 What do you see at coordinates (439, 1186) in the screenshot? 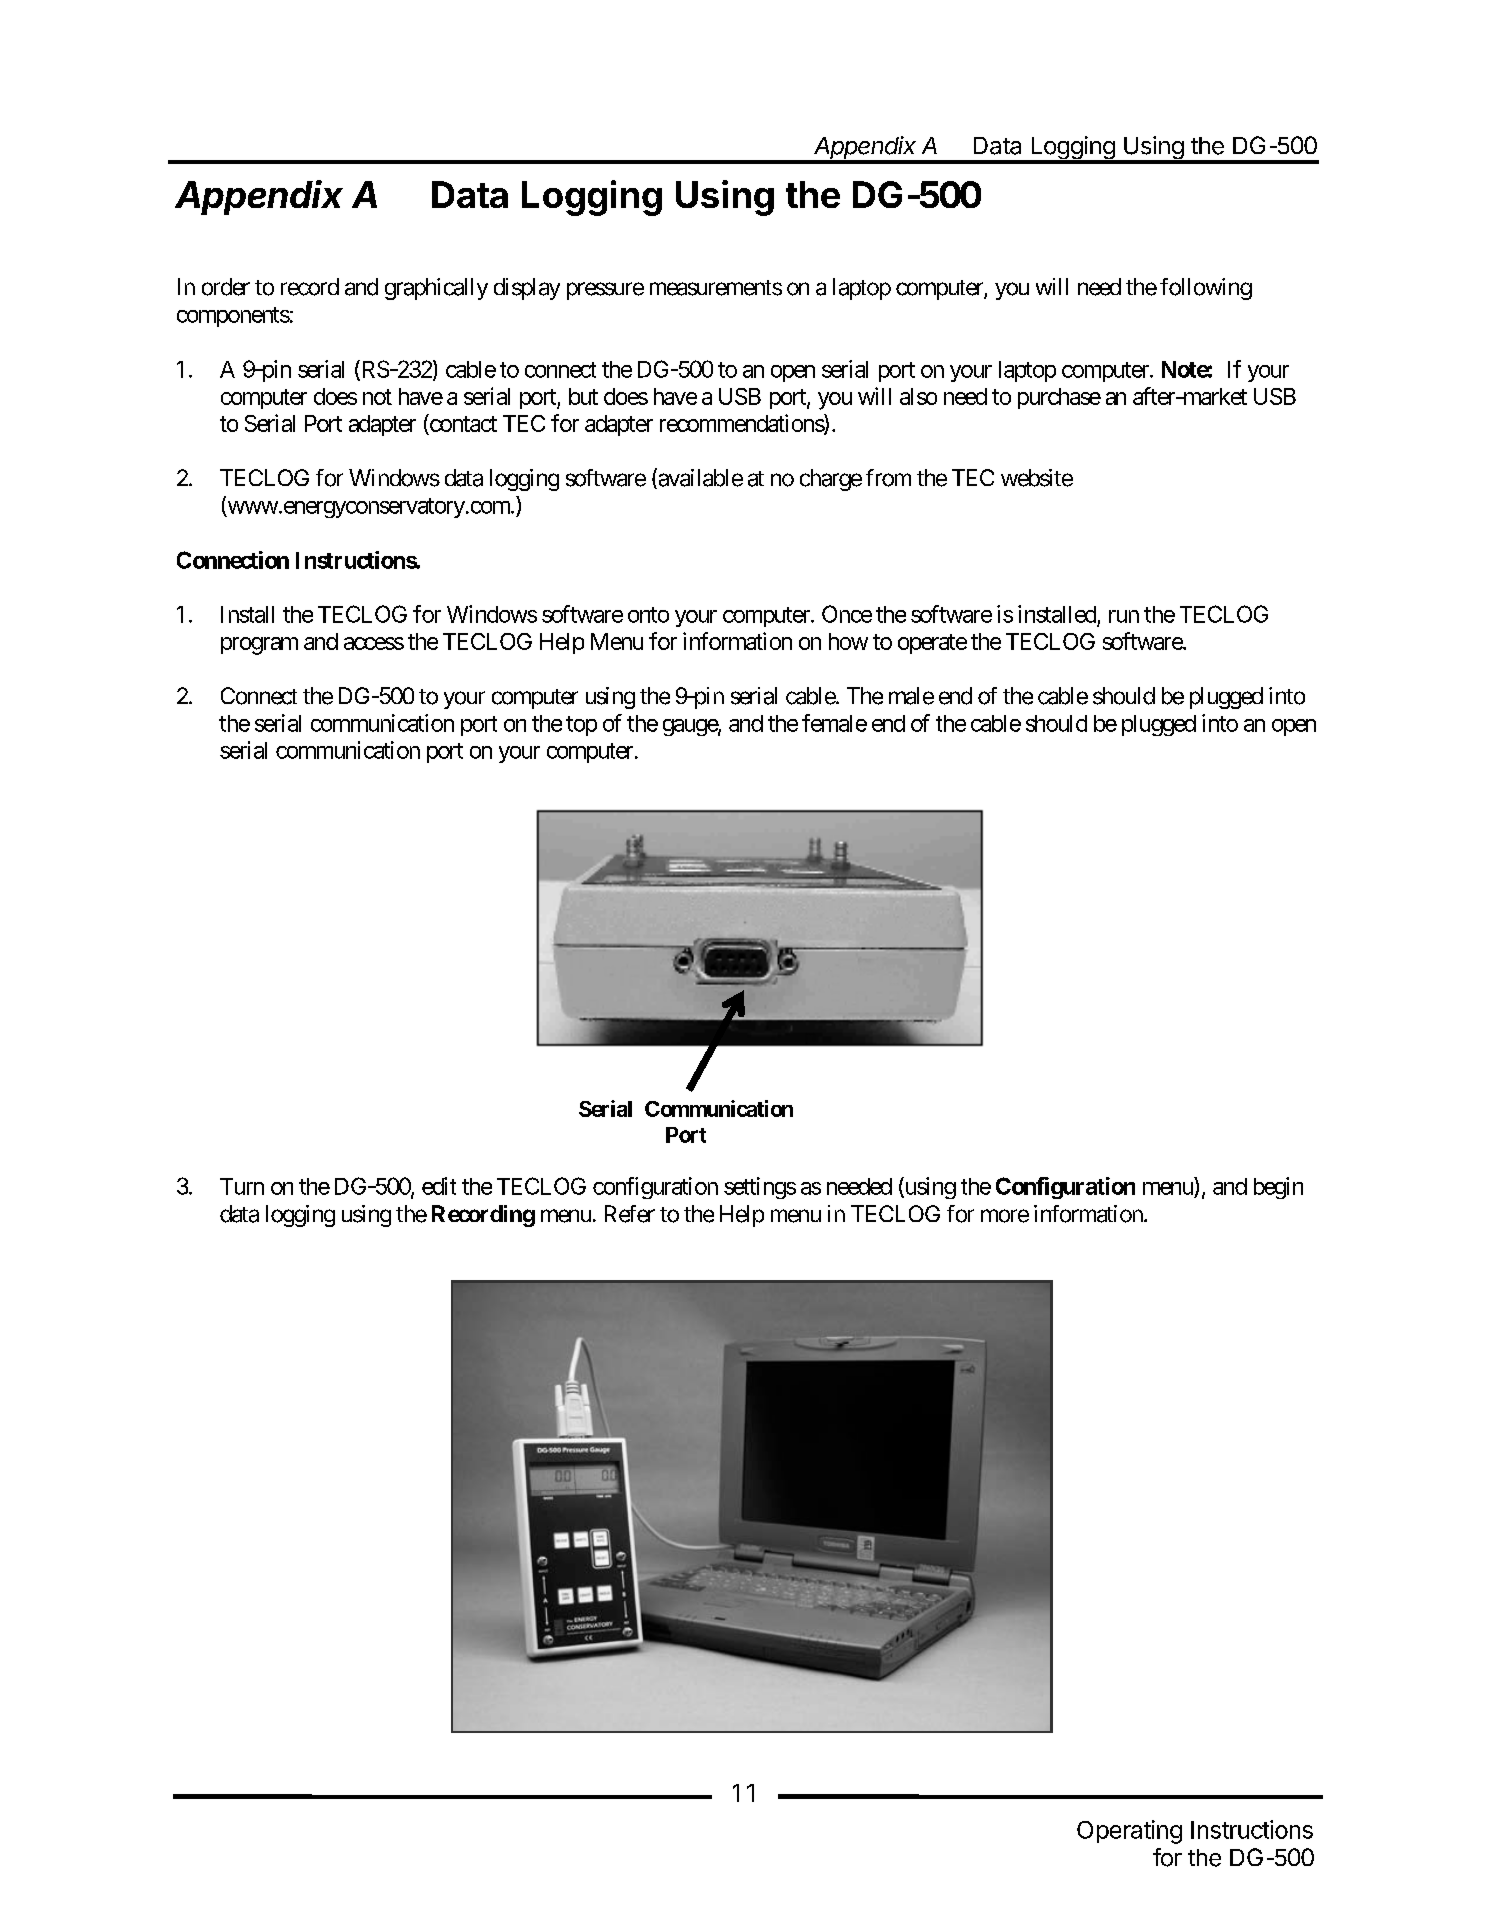
I see `edit` at bounding box center [439, 1186].
